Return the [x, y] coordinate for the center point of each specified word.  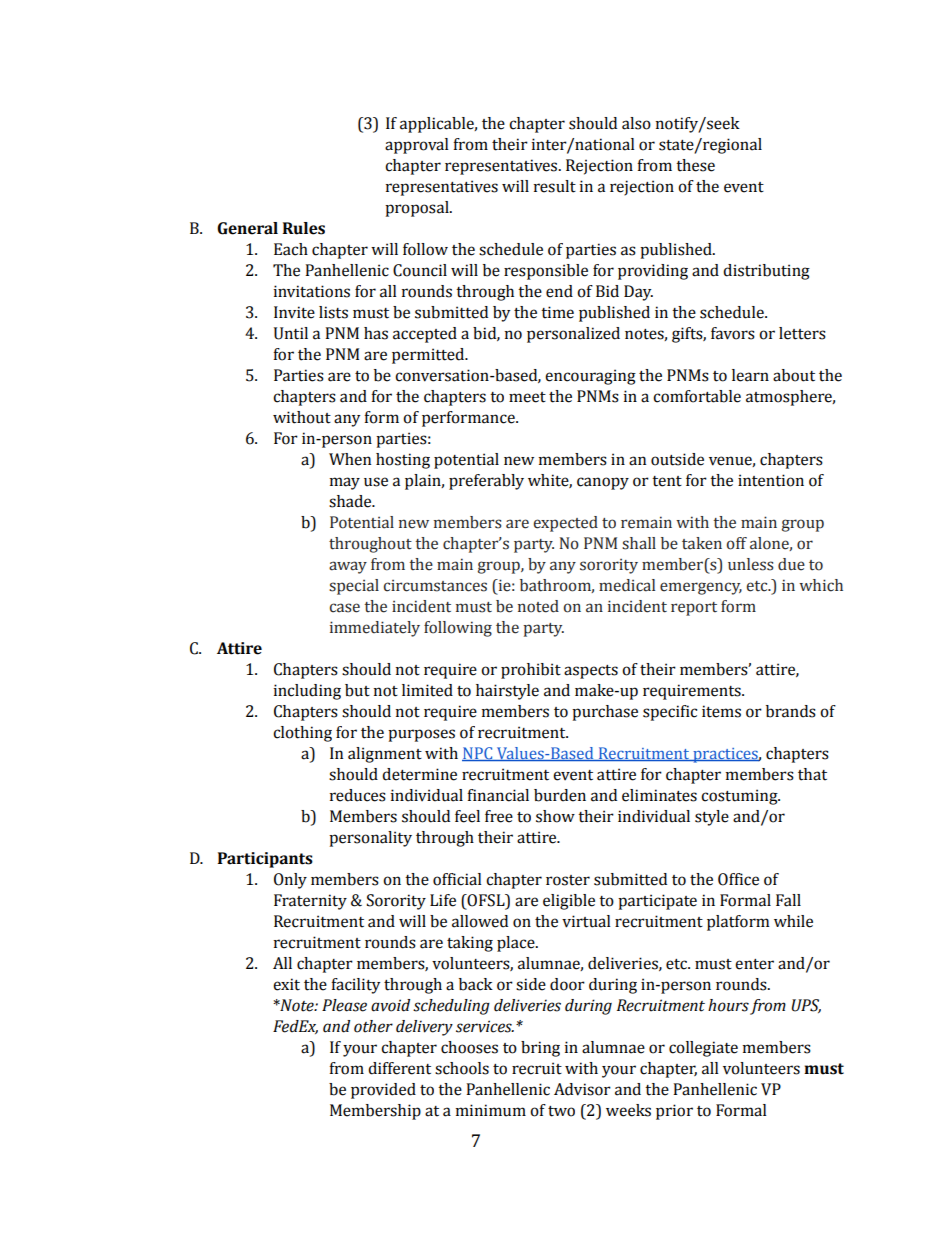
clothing [302, 734]
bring [540, 1049]
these [695, 165]
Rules [304, 228]
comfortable [697, 396]
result [555, 186]
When [350, 459]
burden [560, 795]
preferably [486, 482]
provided [383, 1091]
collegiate [703, 1049]
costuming [740, 797]
